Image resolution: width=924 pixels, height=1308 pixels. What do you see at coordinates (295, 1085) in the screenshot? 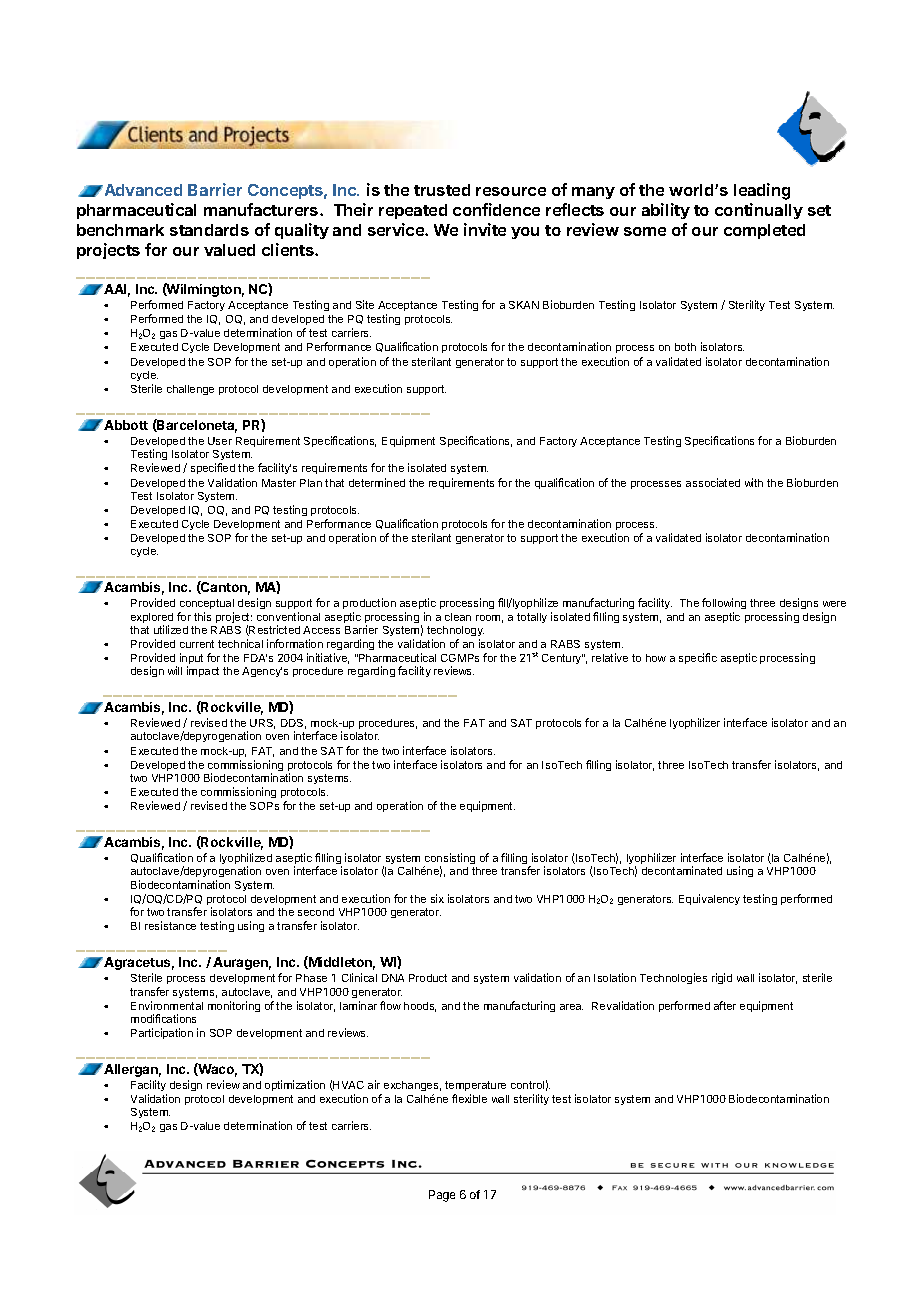
I see `optimization` at bounding box center [295, 1085].
